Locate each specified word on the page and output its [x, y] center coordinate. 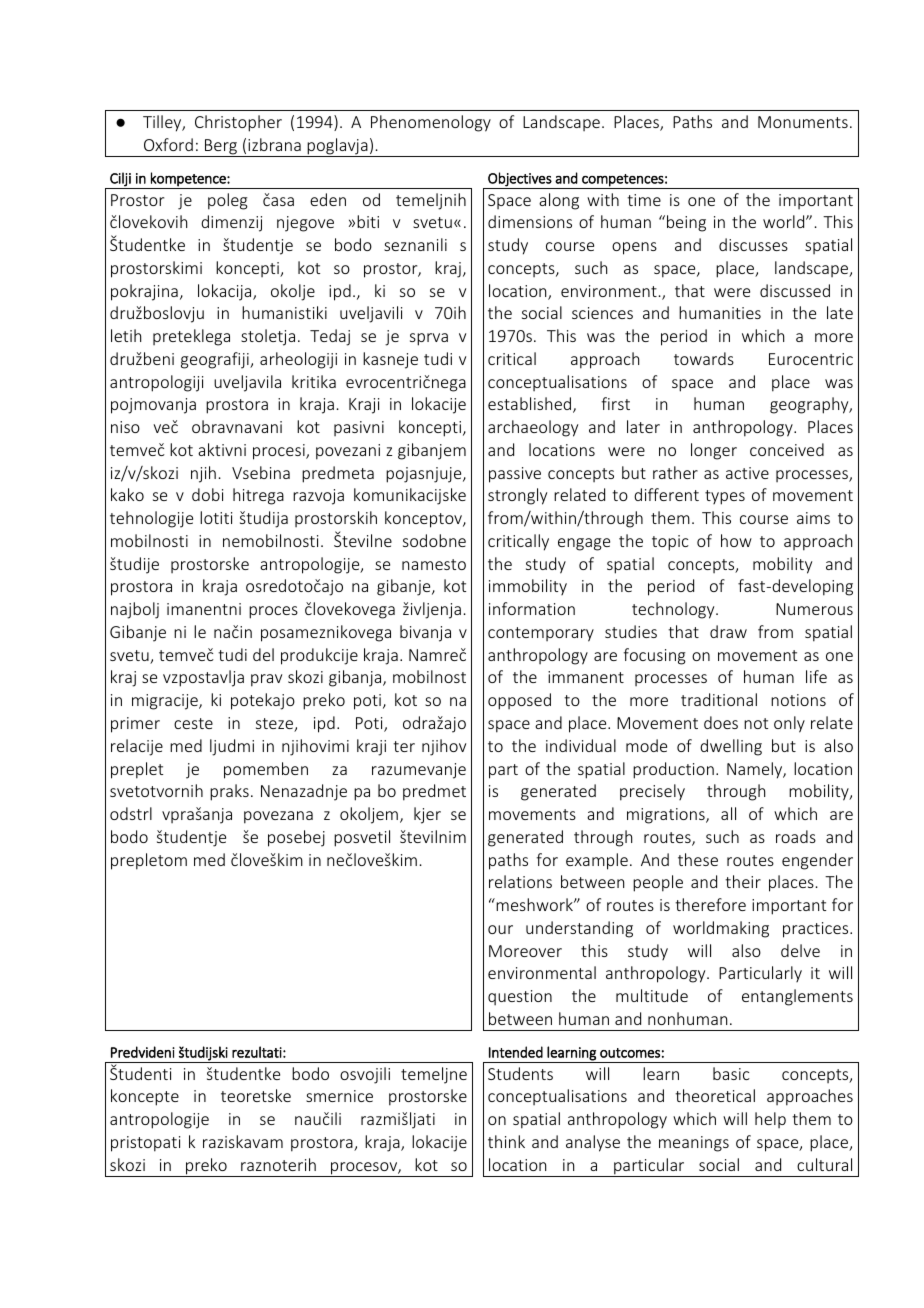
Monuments [803, 122]
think [506, 1141]
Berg [221, 148]
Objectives [520, 180]
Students [520, 1073]
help [770, 1120]
